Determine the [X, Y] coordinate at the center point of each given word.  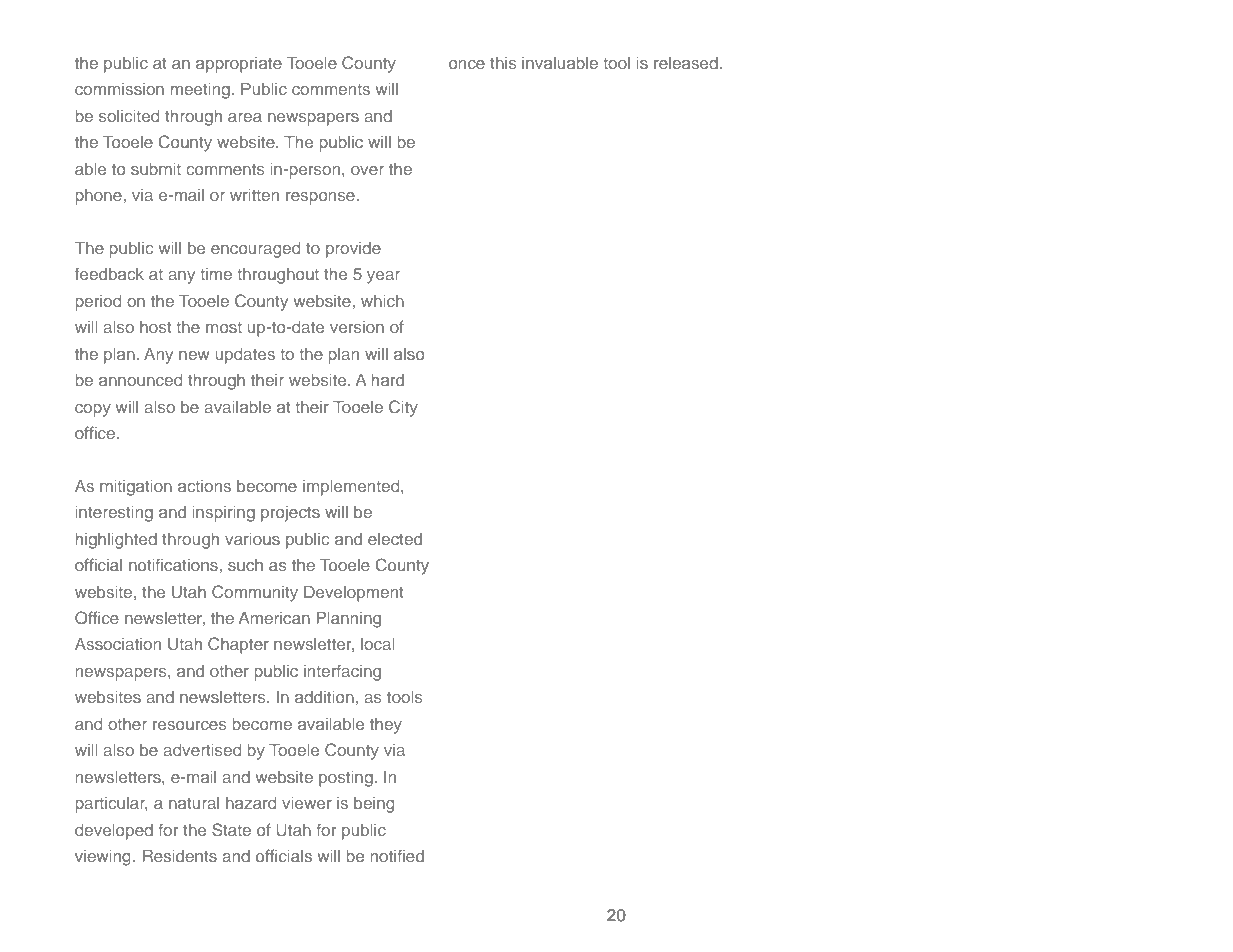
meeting [200, 91]
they [386, 726]
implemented [352, 488]
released [686, 63]
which [382, 301]
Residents [180, 855]
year [383, 277]
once [467, 64]
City [403, 408]
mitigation [136, 488]
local [378, 644]
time [216, 274]
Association [118, 644]
